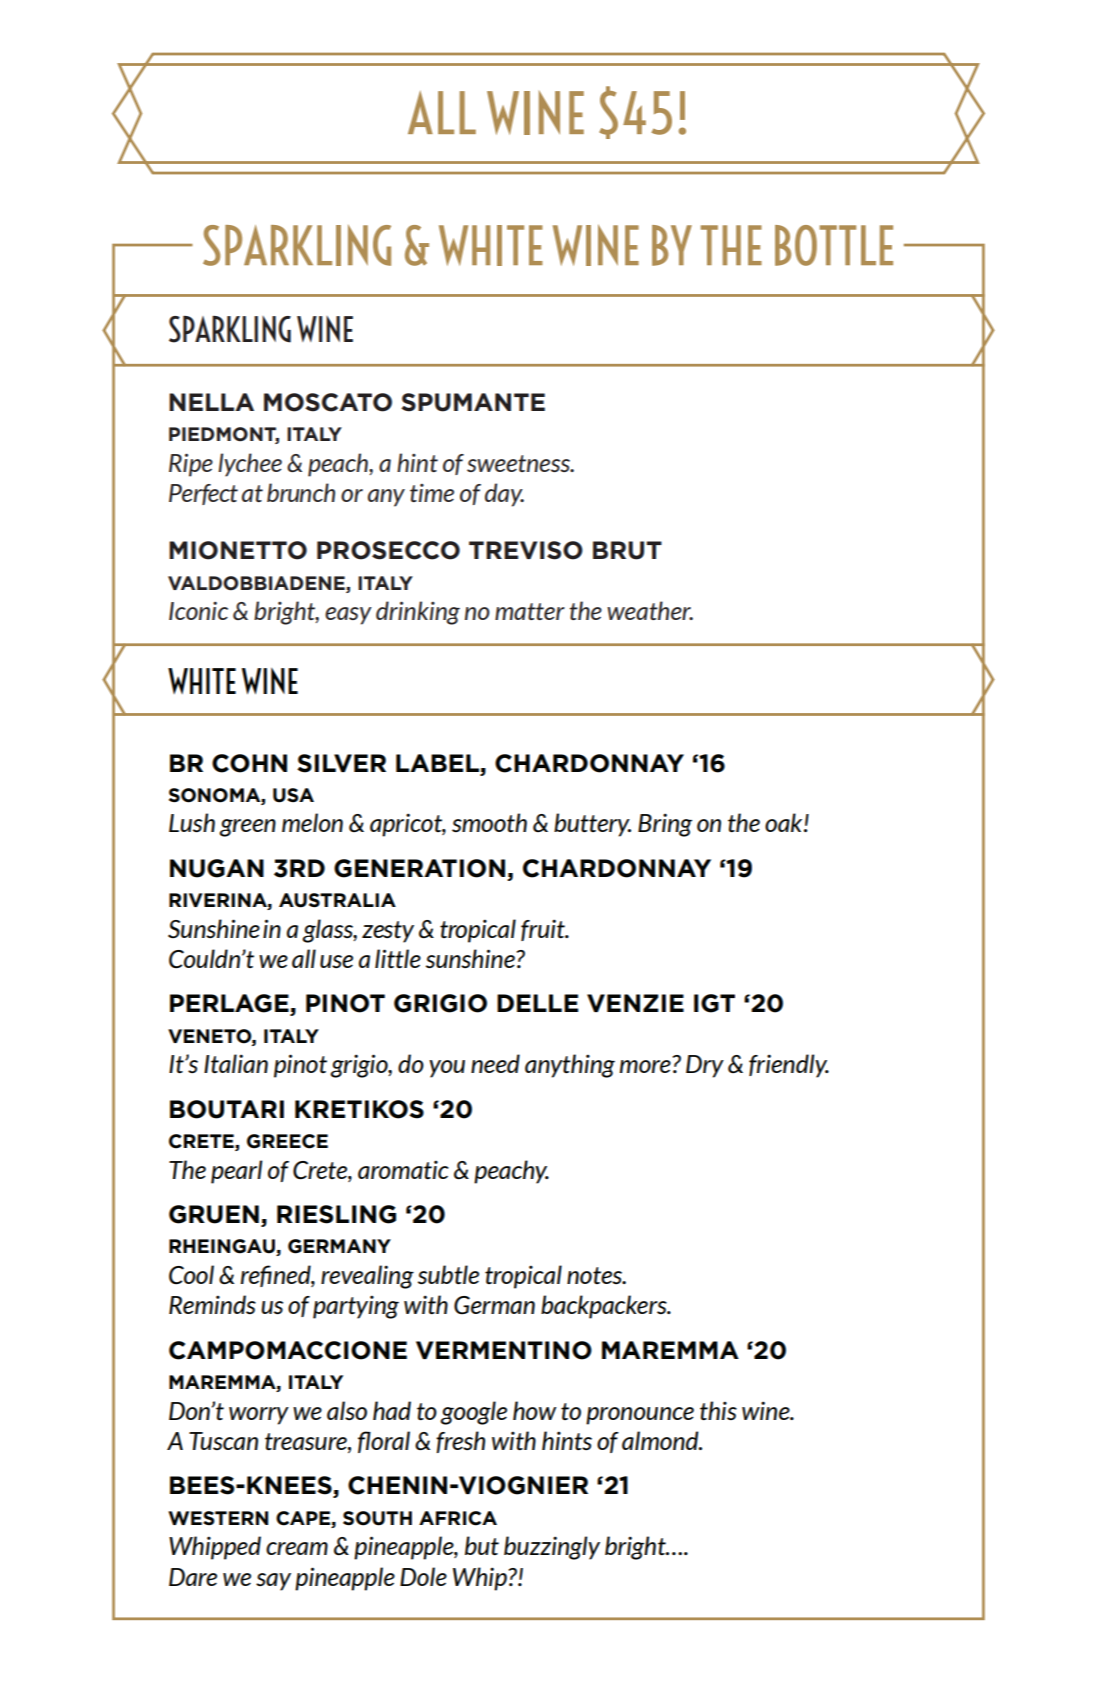 Image resolution: width=1097 pixels, height=1695 pixels. What do you see at coordinates (718, 1410) in the document?
I see `this` at bounding box center [718, 1410].
